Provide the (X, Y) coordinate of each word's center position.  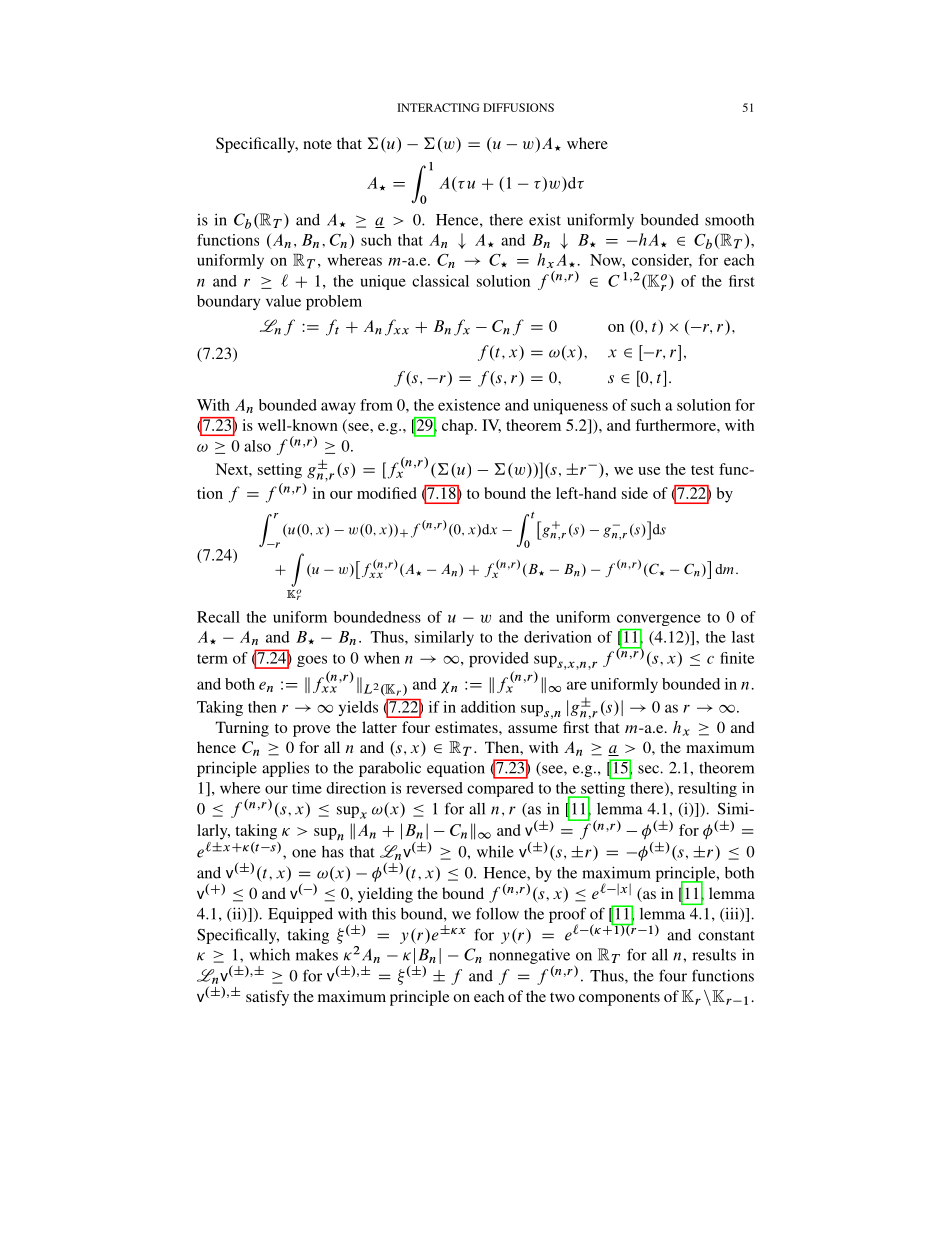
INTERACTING (438, 107)
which (269, 954)
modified (387, 493)
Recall (218, 617)
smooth (729, 219)
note (317, 144)
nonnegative (529, 957)
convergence (659, 620)
